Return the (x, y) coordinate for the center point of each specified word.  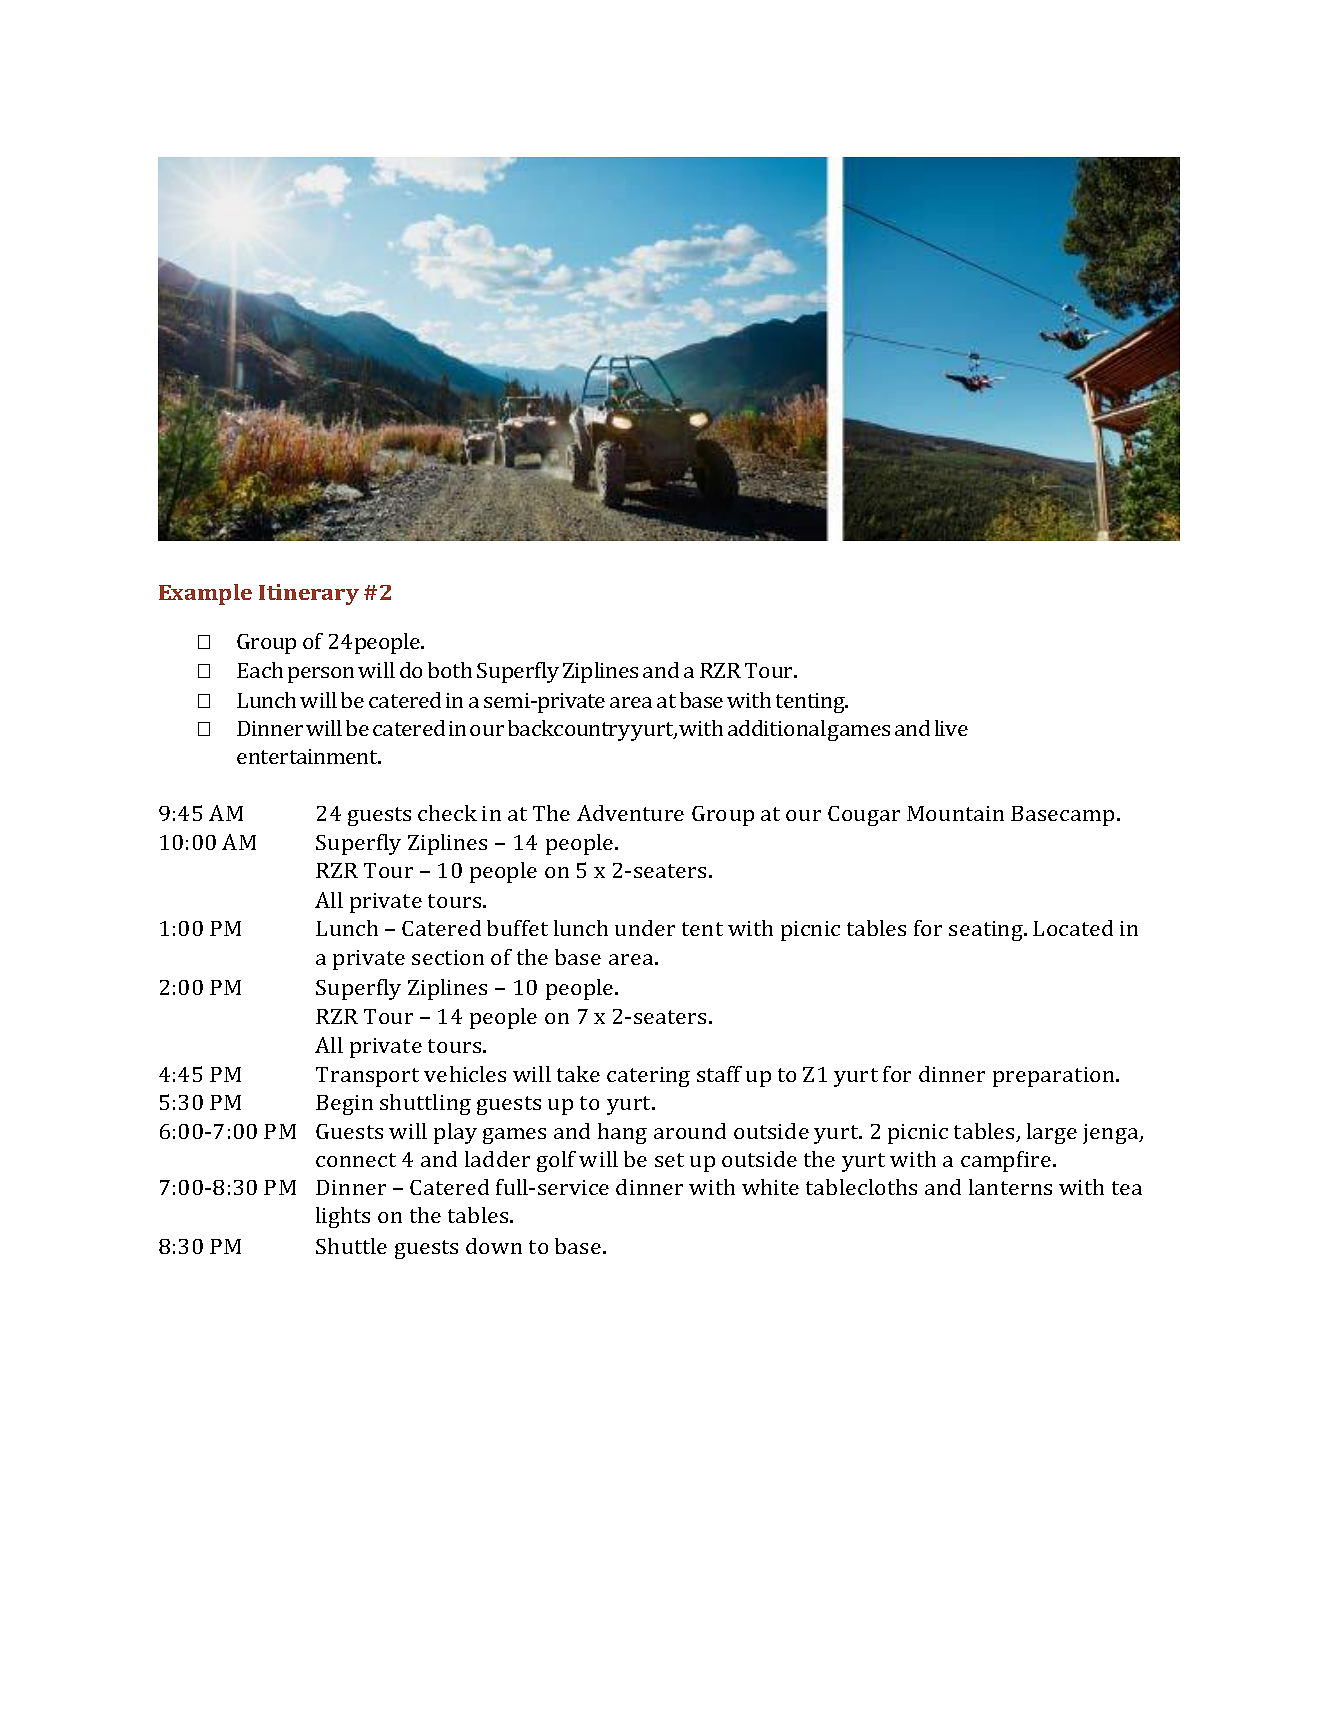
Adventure (630, 813)
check (447, 813)
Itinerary (309, 594)
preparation (1055, 1077)
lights (343, 1217)
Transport (367, 1077)
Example (205, 594)
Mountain (955, 813)
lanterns (1010, 1187)
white (770, 1187)
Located (1073, 928)
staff (719, 1074)
